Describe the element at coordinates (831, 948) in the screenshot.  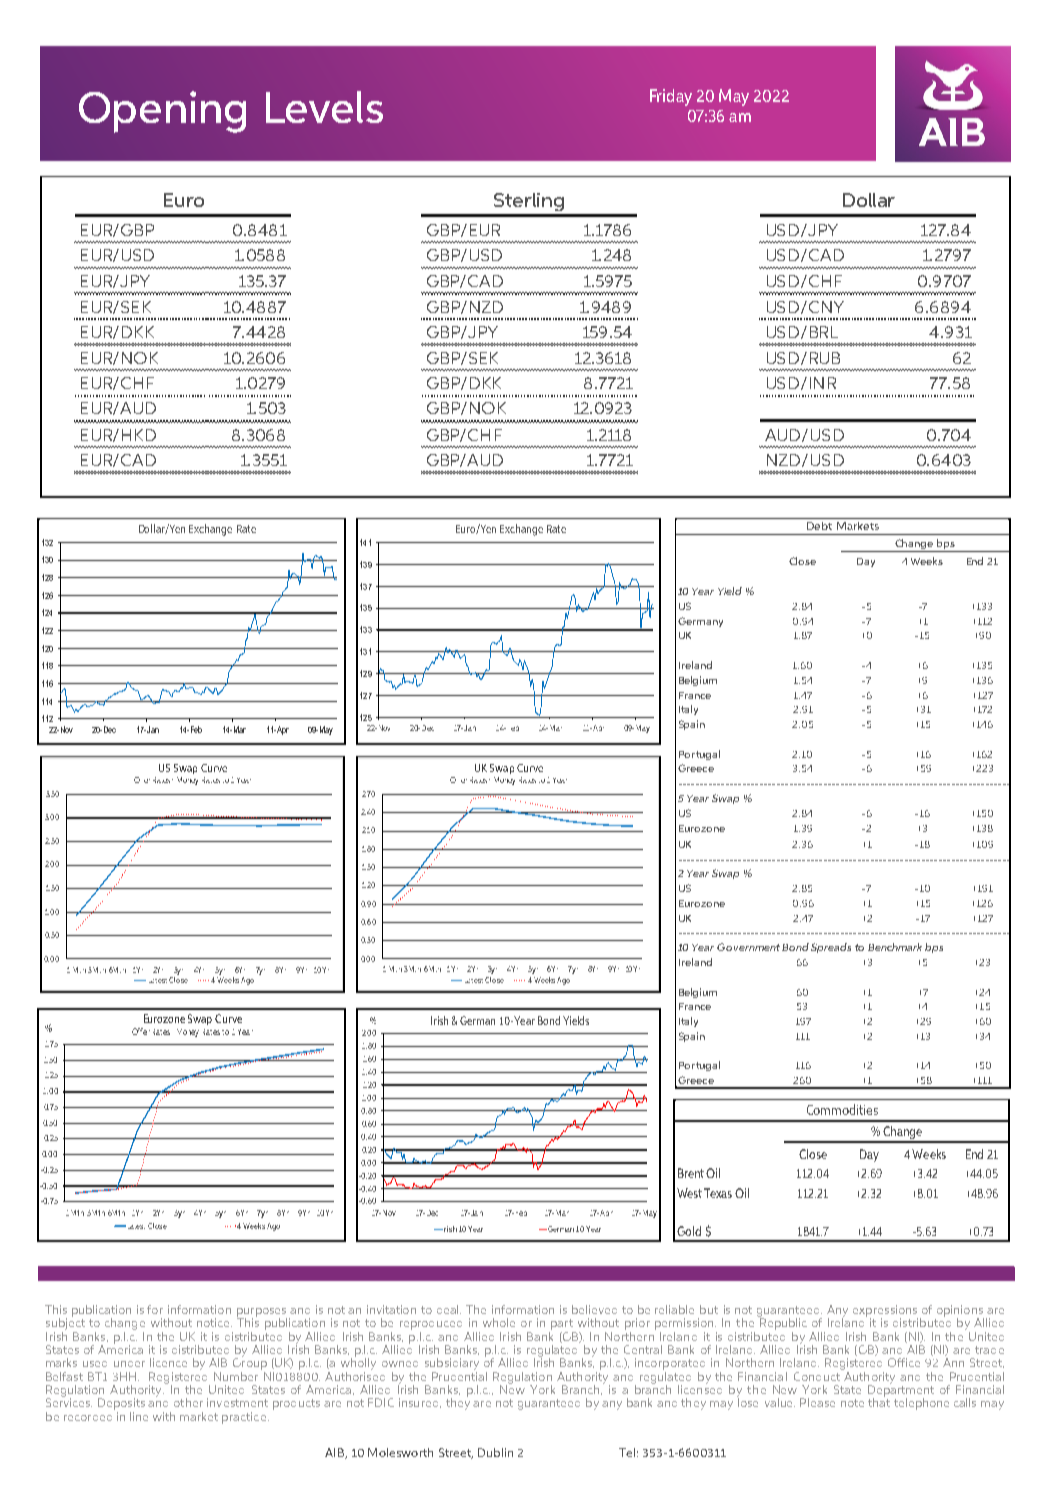
I see `Spreads` at that location.
